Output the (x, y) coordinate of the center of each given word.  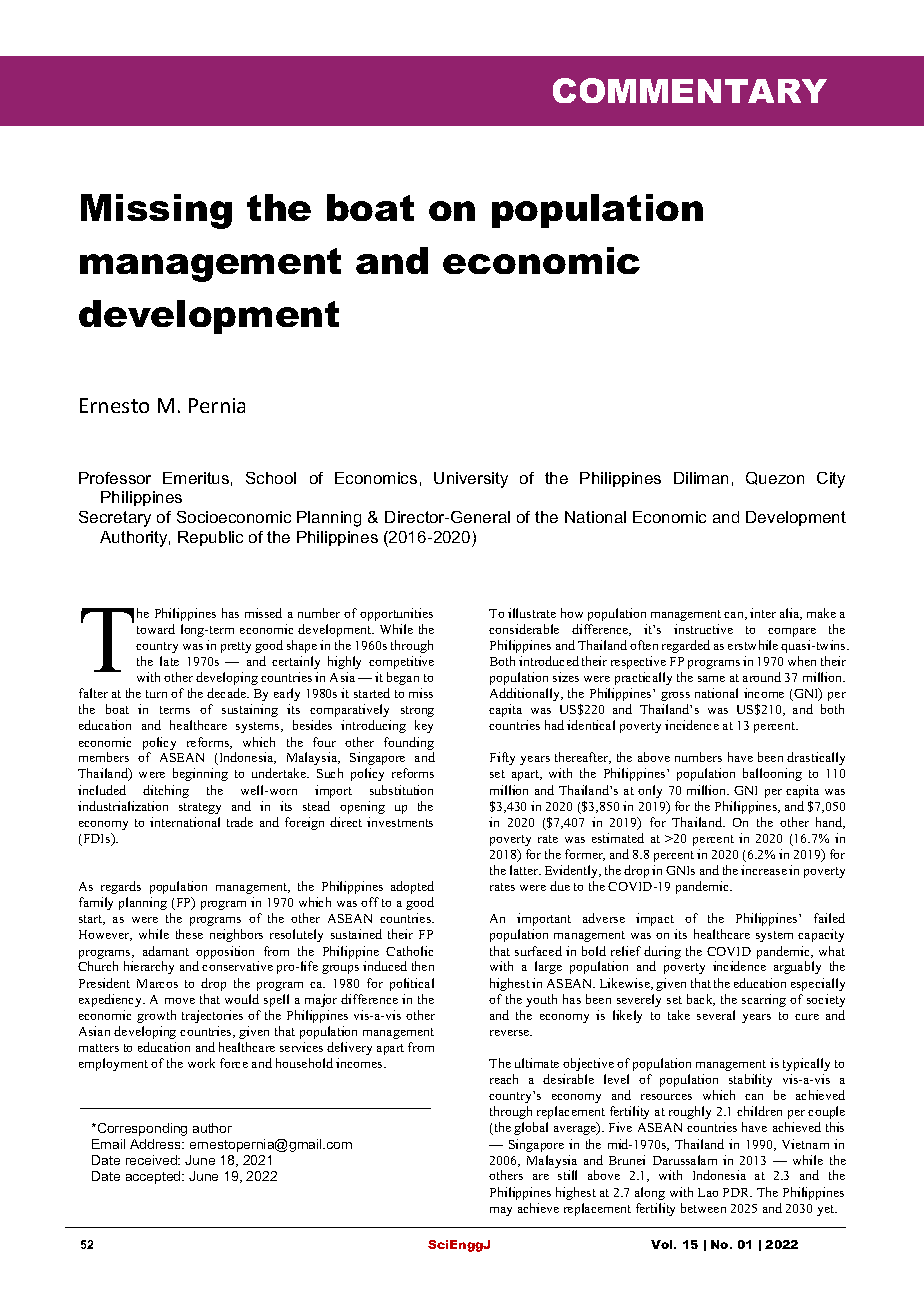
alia (791, 614)
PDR (737, 1192)
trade (240, 822)
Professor (115, 478)
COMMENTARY (690, 90)
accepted (154, 1177)
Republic (210, 538)
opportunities (396, 614)
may (501, 1211)
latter (525, 870)
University (471, 480)
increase (764, 870)
